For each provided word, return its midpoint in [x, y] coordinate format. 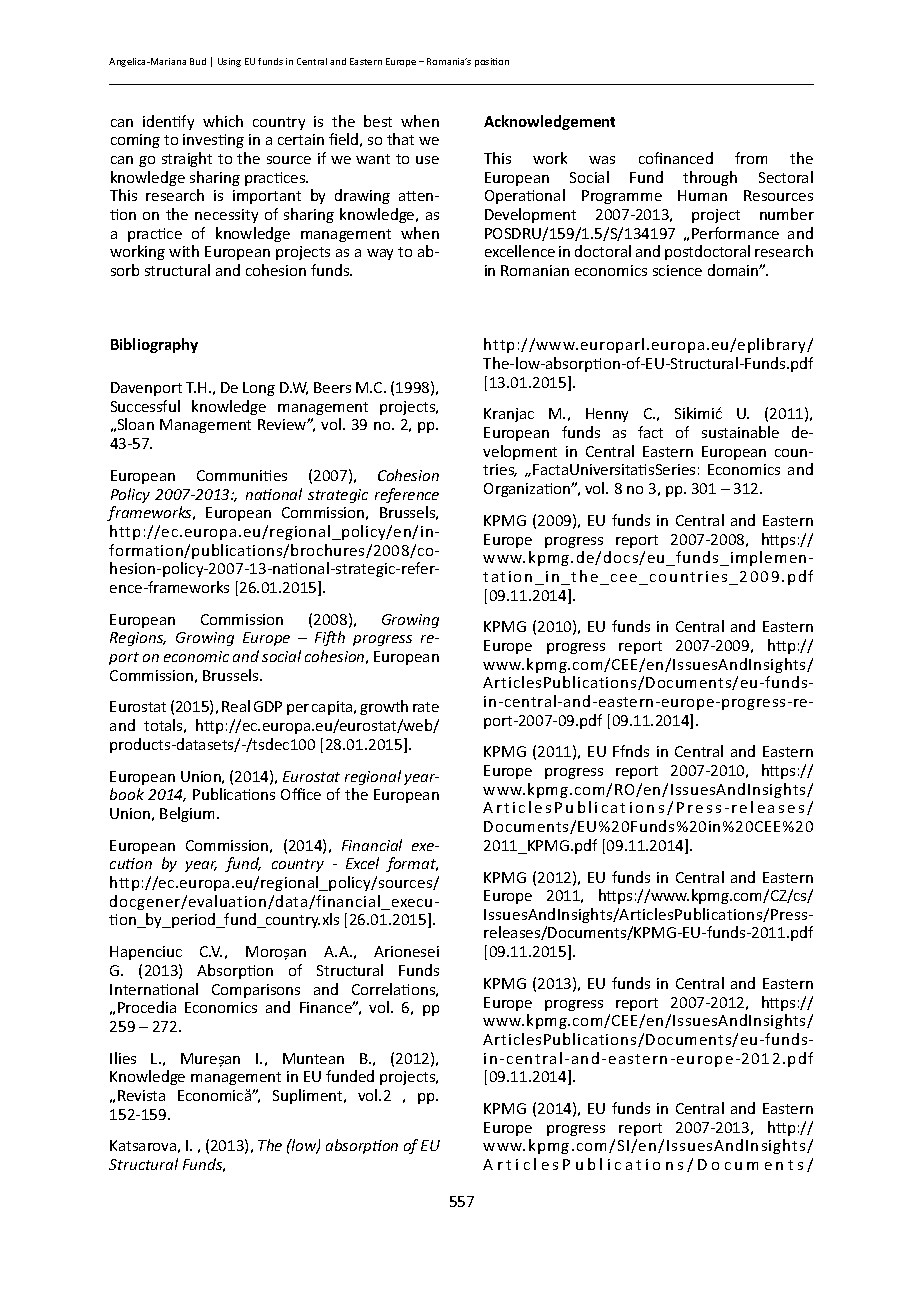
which [223, 121]
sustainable [740, 432]
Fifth [330, 638]
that [400, 139]
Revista [141, 1095]
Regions [138, 639]
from [751, 158]
